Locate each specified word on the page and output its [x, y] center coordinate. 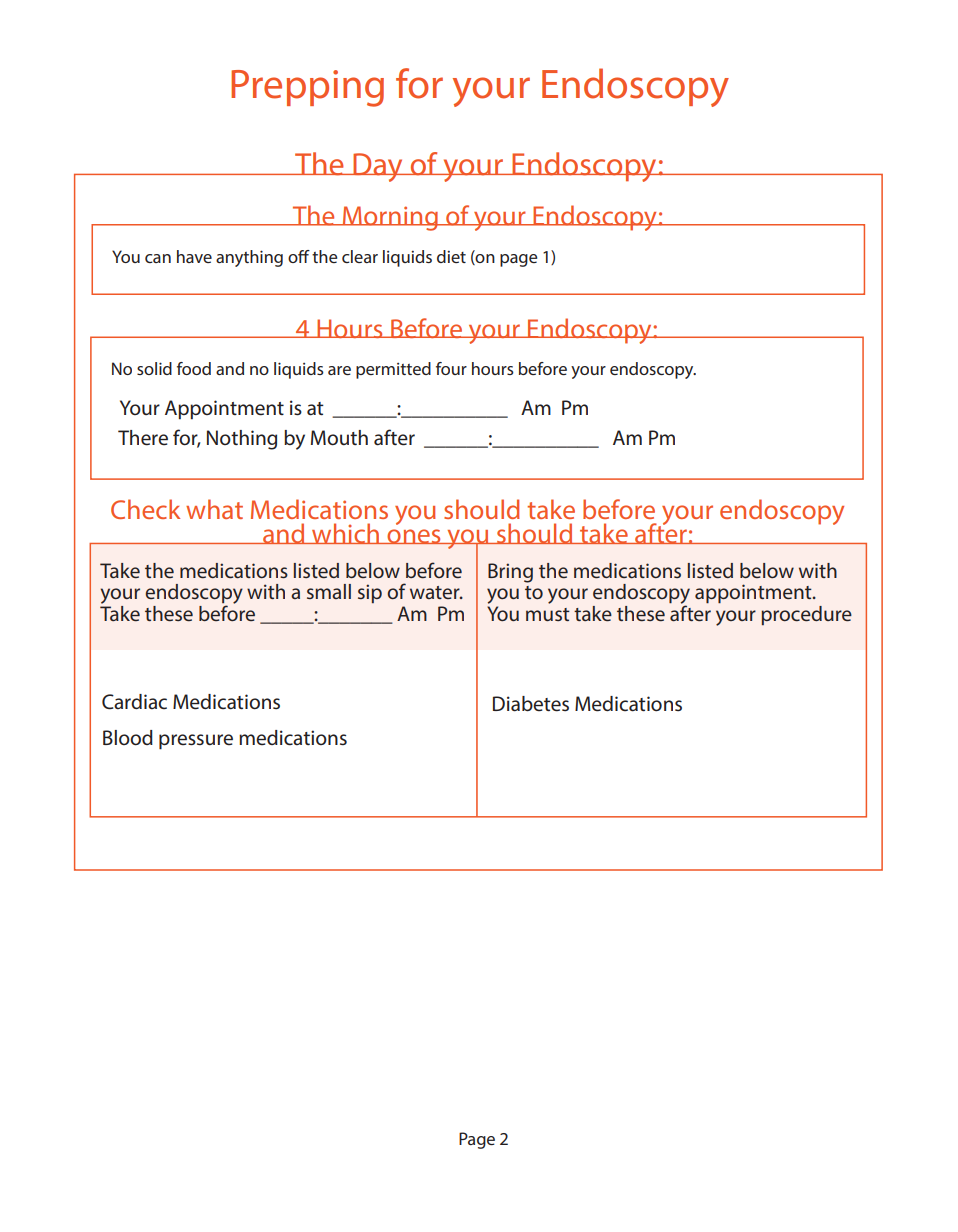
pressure [196, 742]
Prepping [307, 88]
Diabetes [531, 704]
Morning [390, 218]
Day [378, 167]
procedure [806, 615]
